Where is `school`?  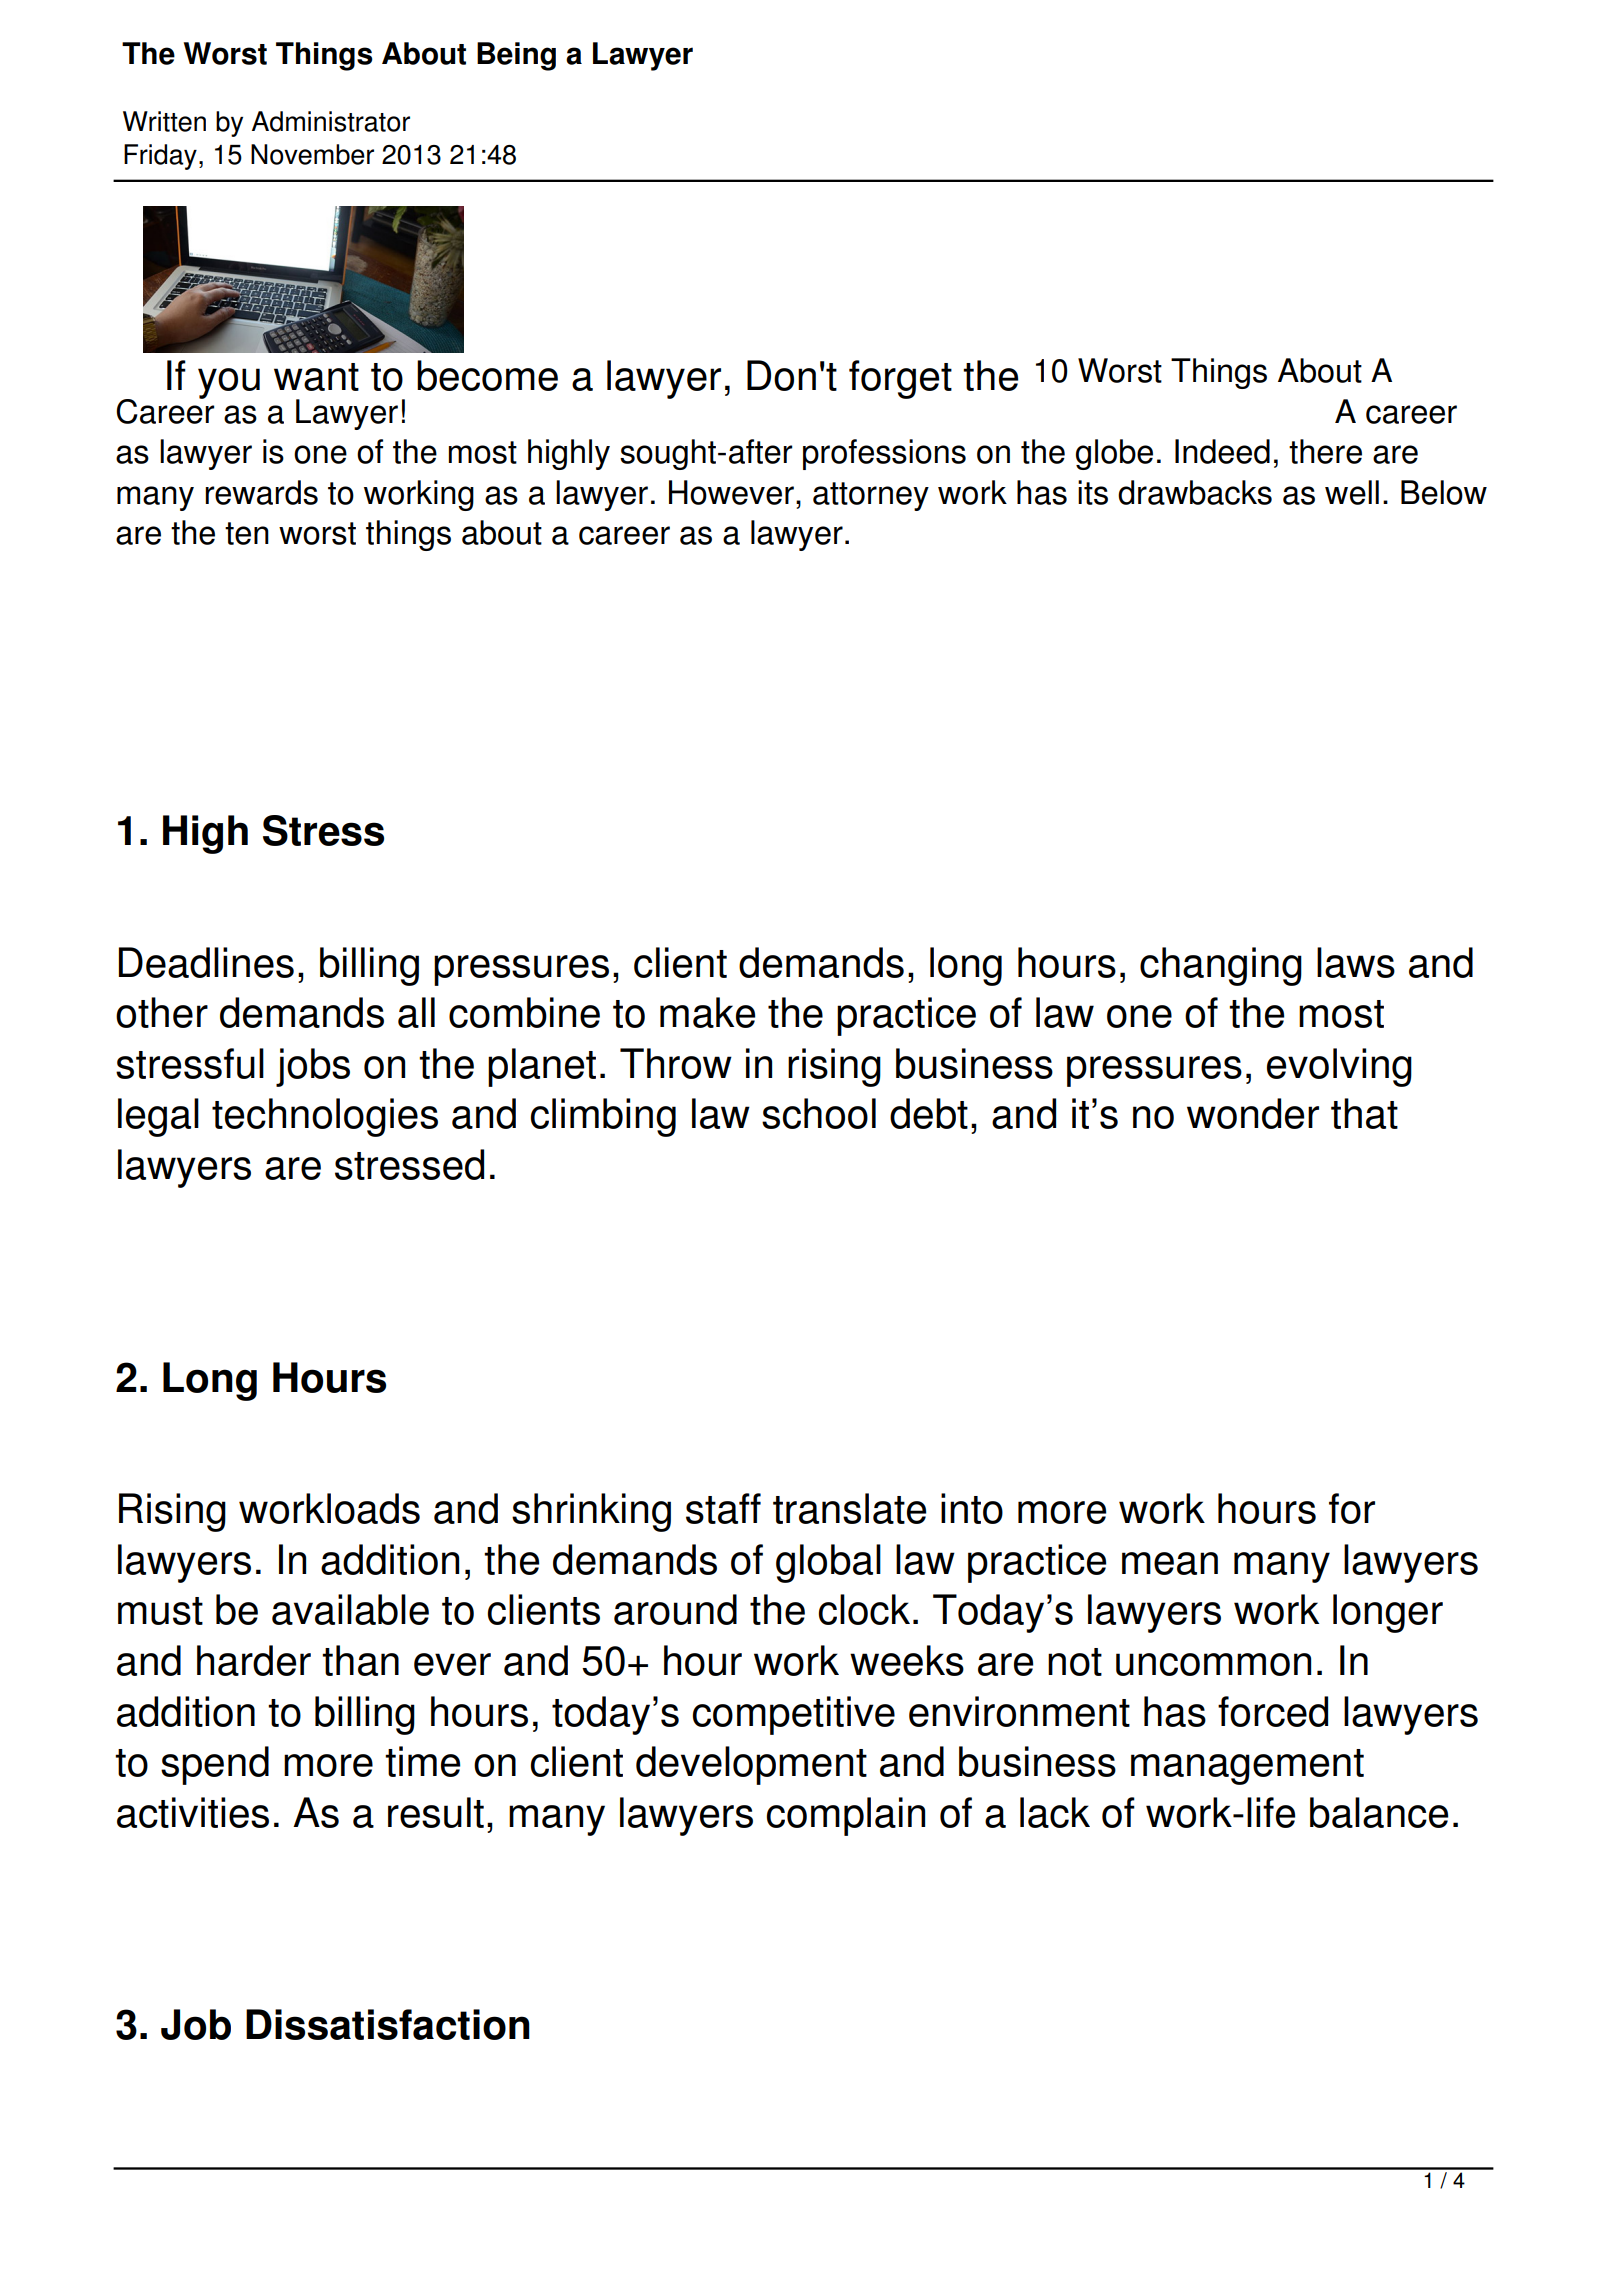 school is located at coordinates (819, 1113).
